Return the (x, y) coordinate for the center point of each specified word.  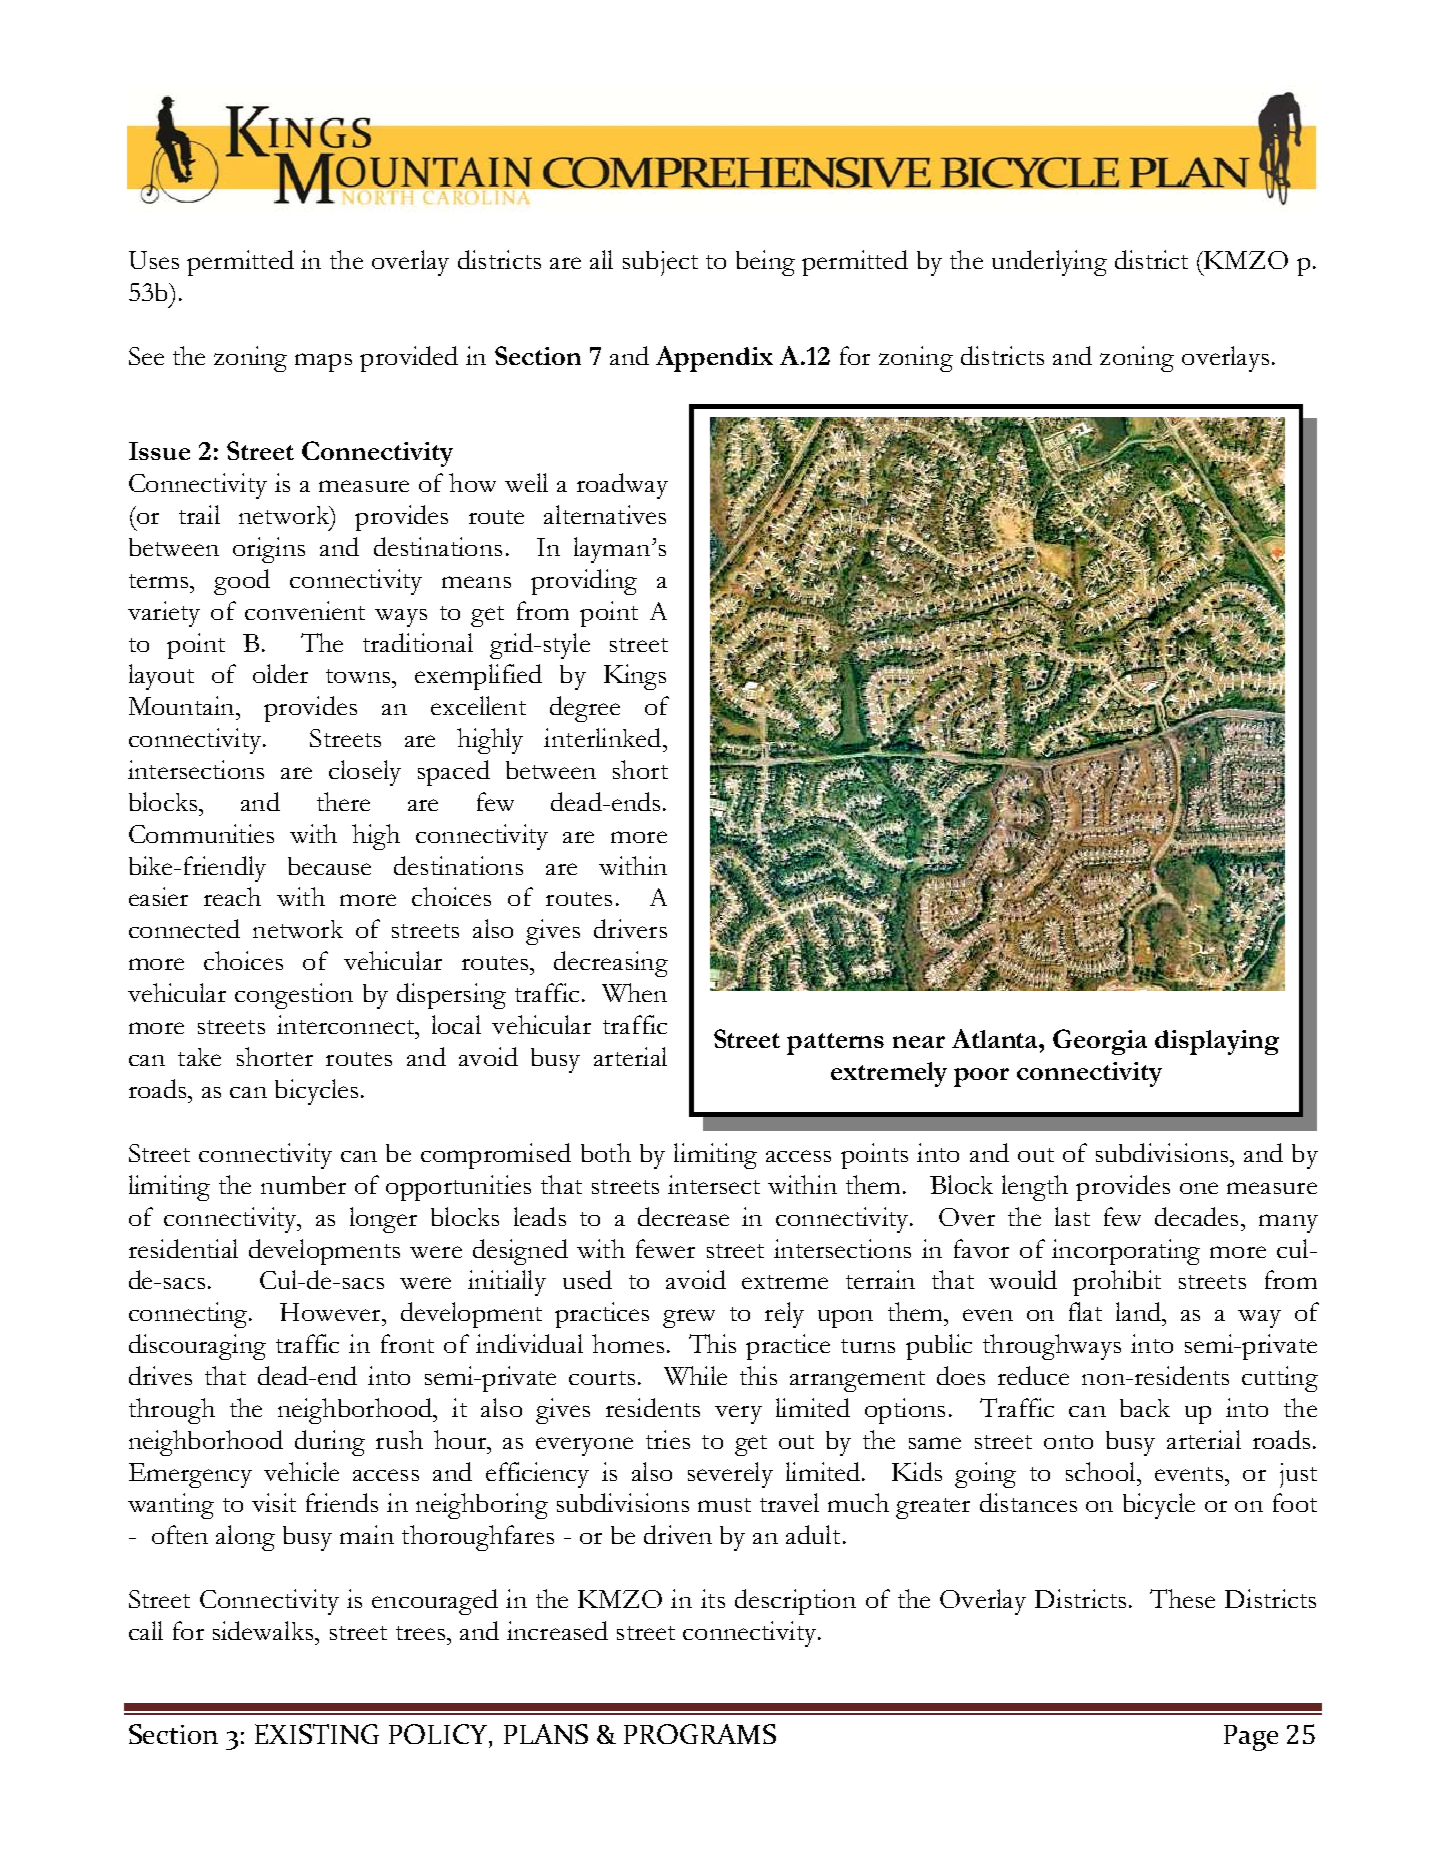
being (765, 263)
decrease (683, 1216)
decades (1196, 1216)
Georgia (1100, 1042)
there (343, 801)
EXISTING (317, 1734)
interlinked (604, 737)
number (303, 1185)
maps (323, 362)
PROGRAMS (700, 1734)
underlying (1049, 263)
